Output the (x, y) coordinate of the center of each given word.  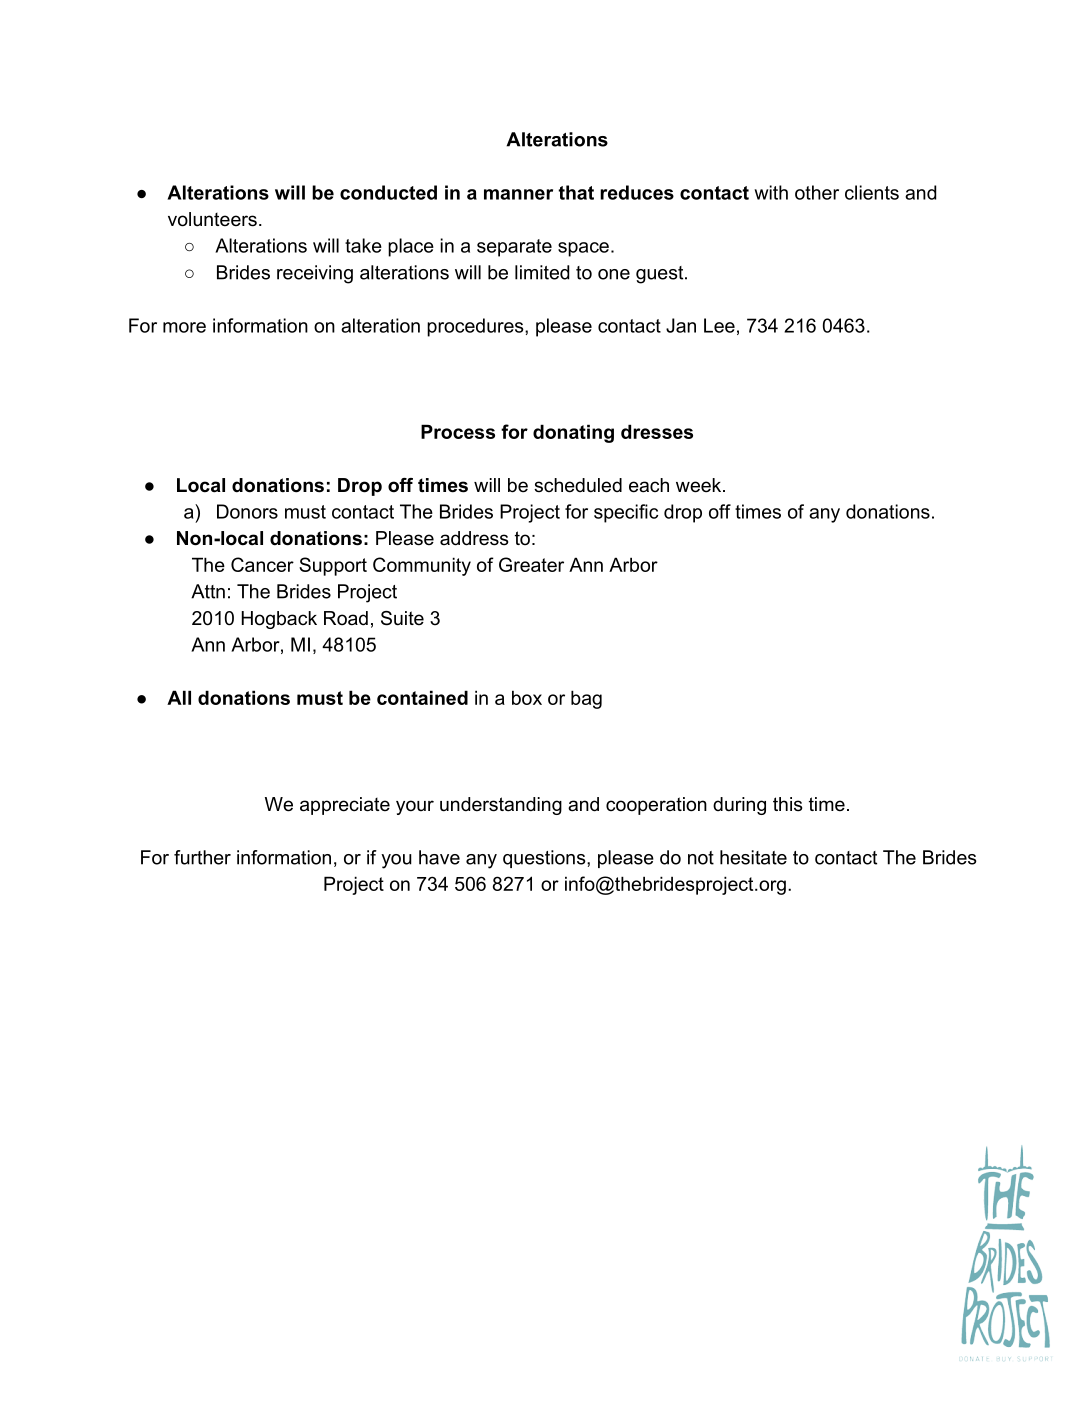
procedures (476, 327)
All (179, 697)
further (202, 857)
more (184, 327)
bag (586, 699)
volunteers (212, 219)
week (700, 485)
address (474, 538)
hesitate (753, 857)
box (527, 697)
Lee (719, 325)
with (771, 192)
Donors (247, 511)
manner (518, 194)
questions (545, 859)
